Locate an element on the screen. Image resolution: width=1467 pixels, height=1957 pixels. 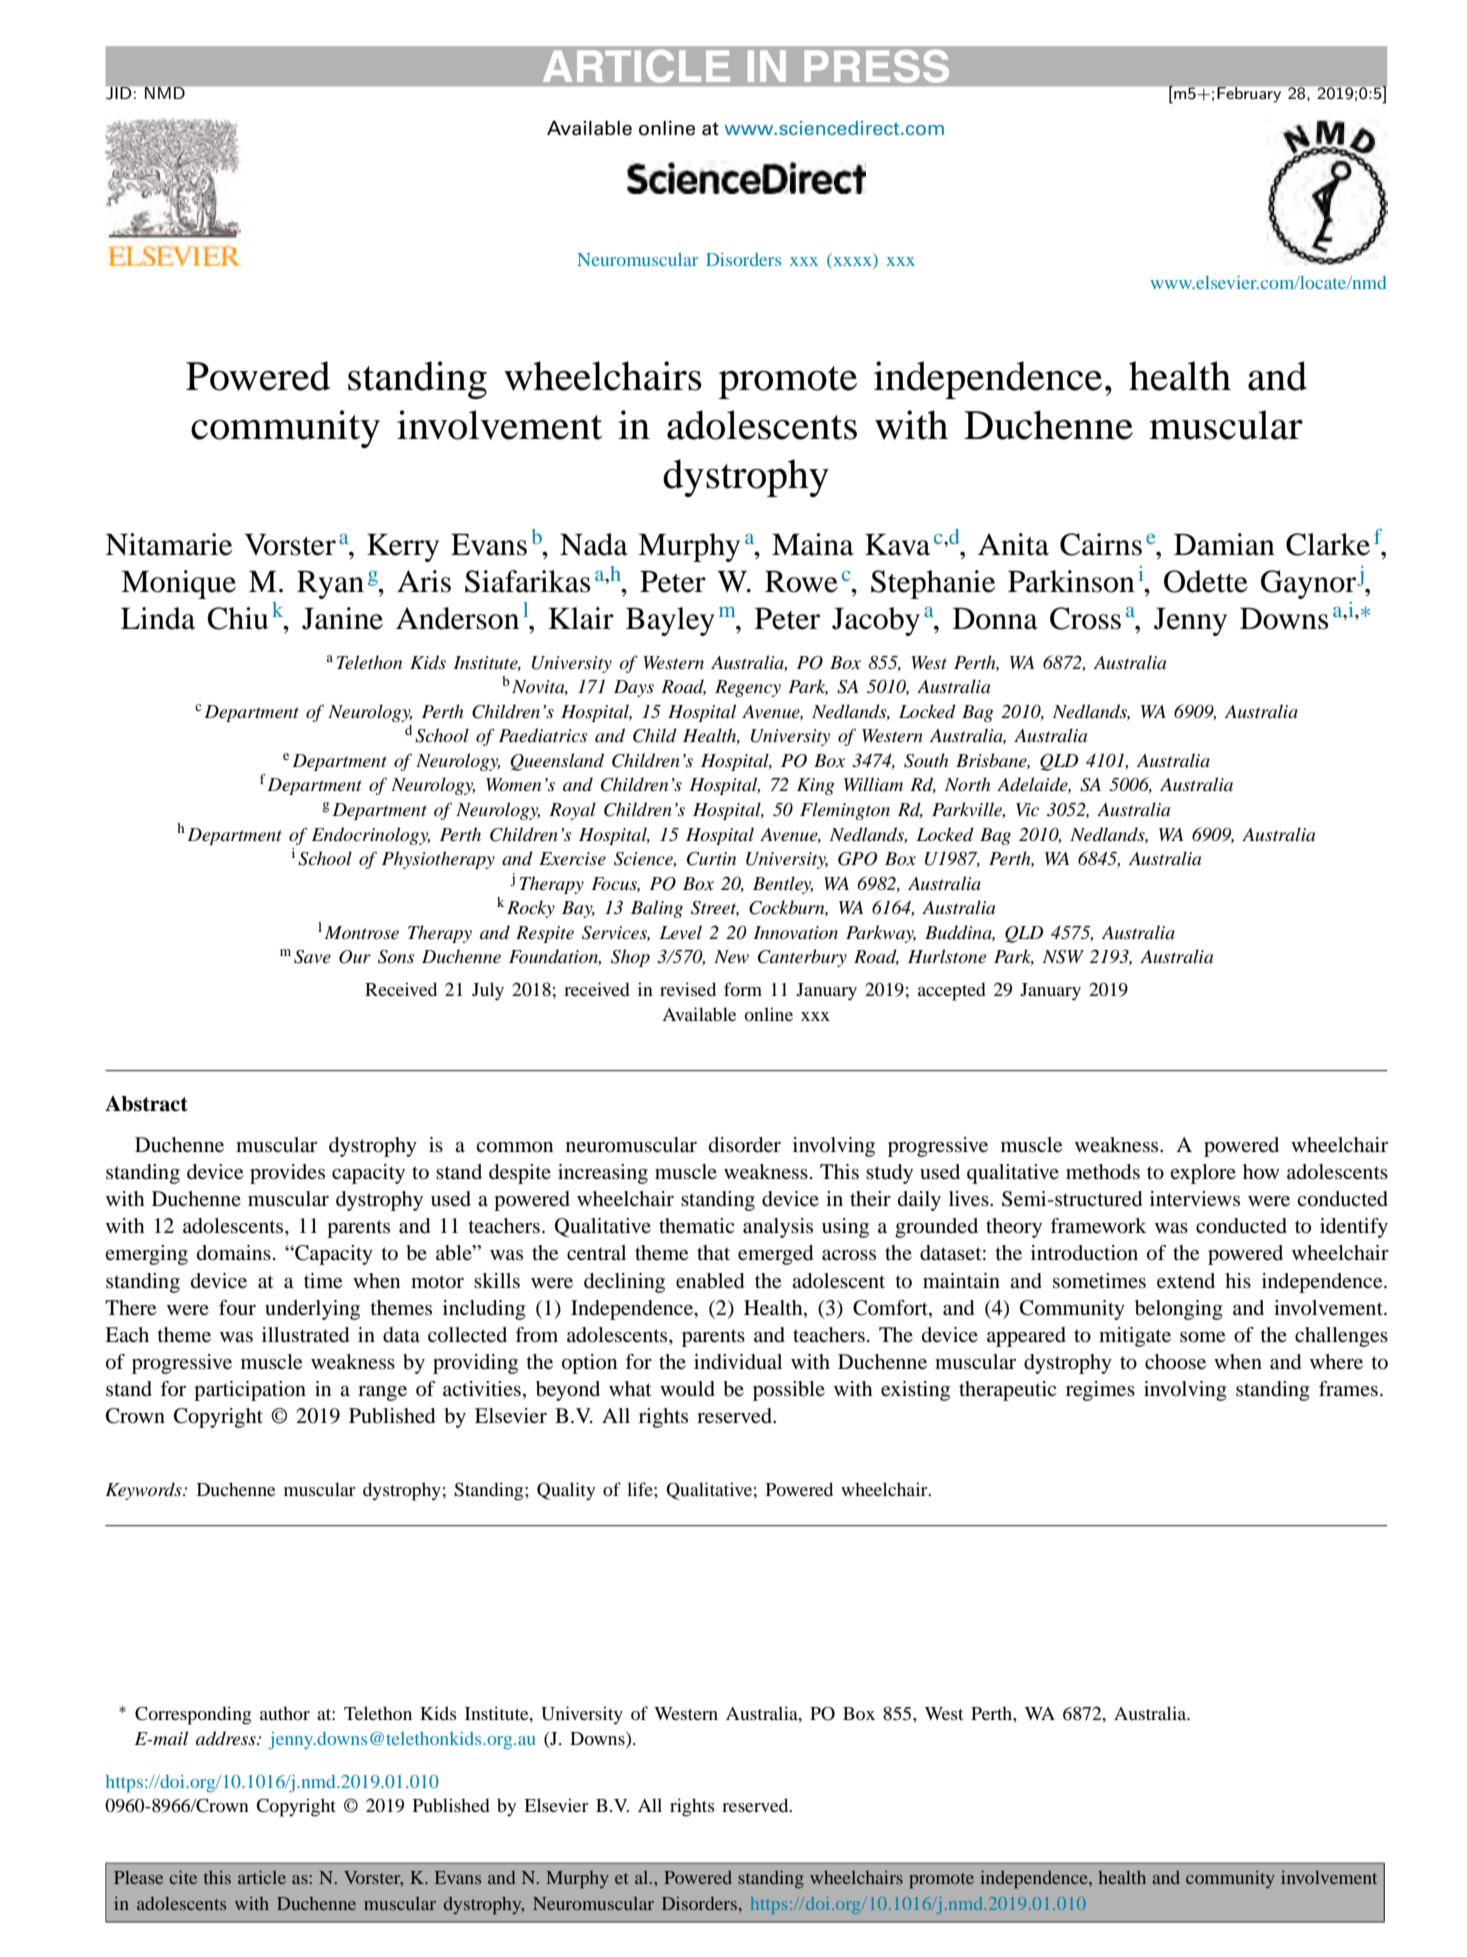
author is located at coordinates (285, 1713).
